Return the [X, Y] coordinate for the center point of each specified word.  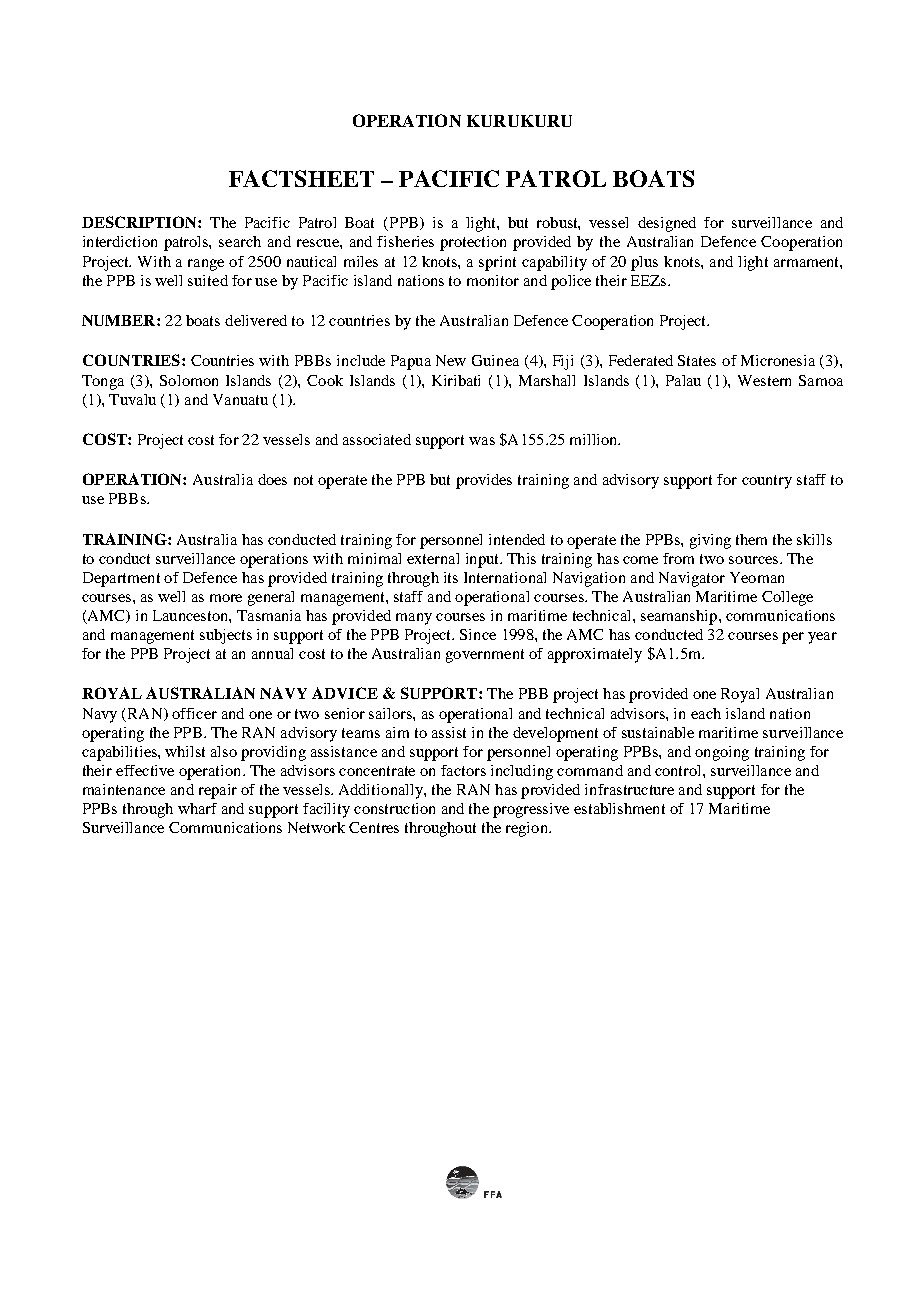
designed [667, 224]
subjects [226, 636]
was [482, 441]
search [240, 241]
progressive [531, 810]
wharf [197, 808]
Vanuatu [240, 399]
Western [764, 380]
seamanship [680, 617]
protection [473, 243]
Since [478, 634]
